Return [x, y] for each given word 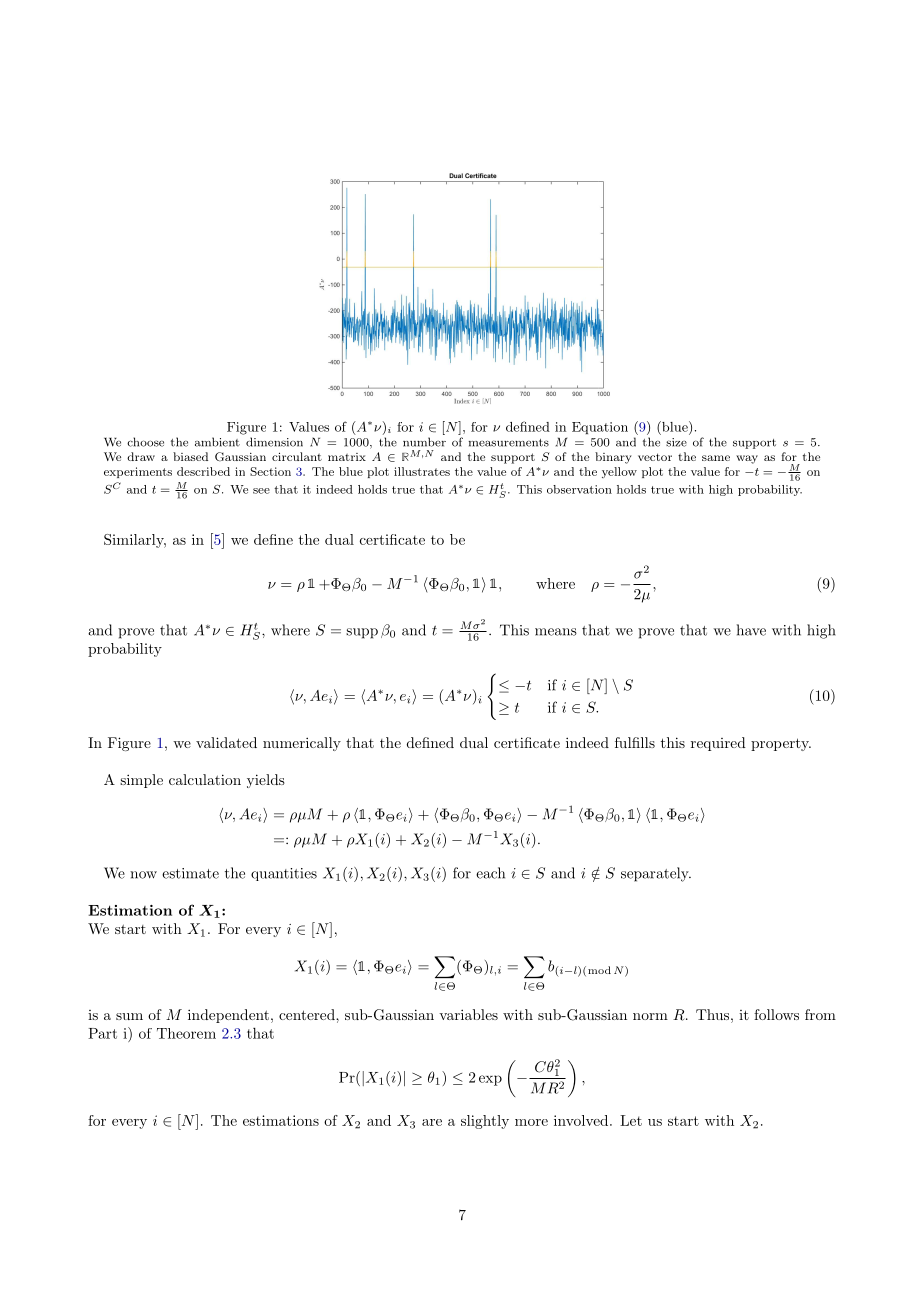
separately [656, 874]
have [751, 630]
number [424, 442]
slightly [485, 1122]
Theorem [186, 1033]
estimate [190, 873]
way [747, 459]
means [556, 632]
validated [226, 742]
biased [190, 456]
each [490, 873]
